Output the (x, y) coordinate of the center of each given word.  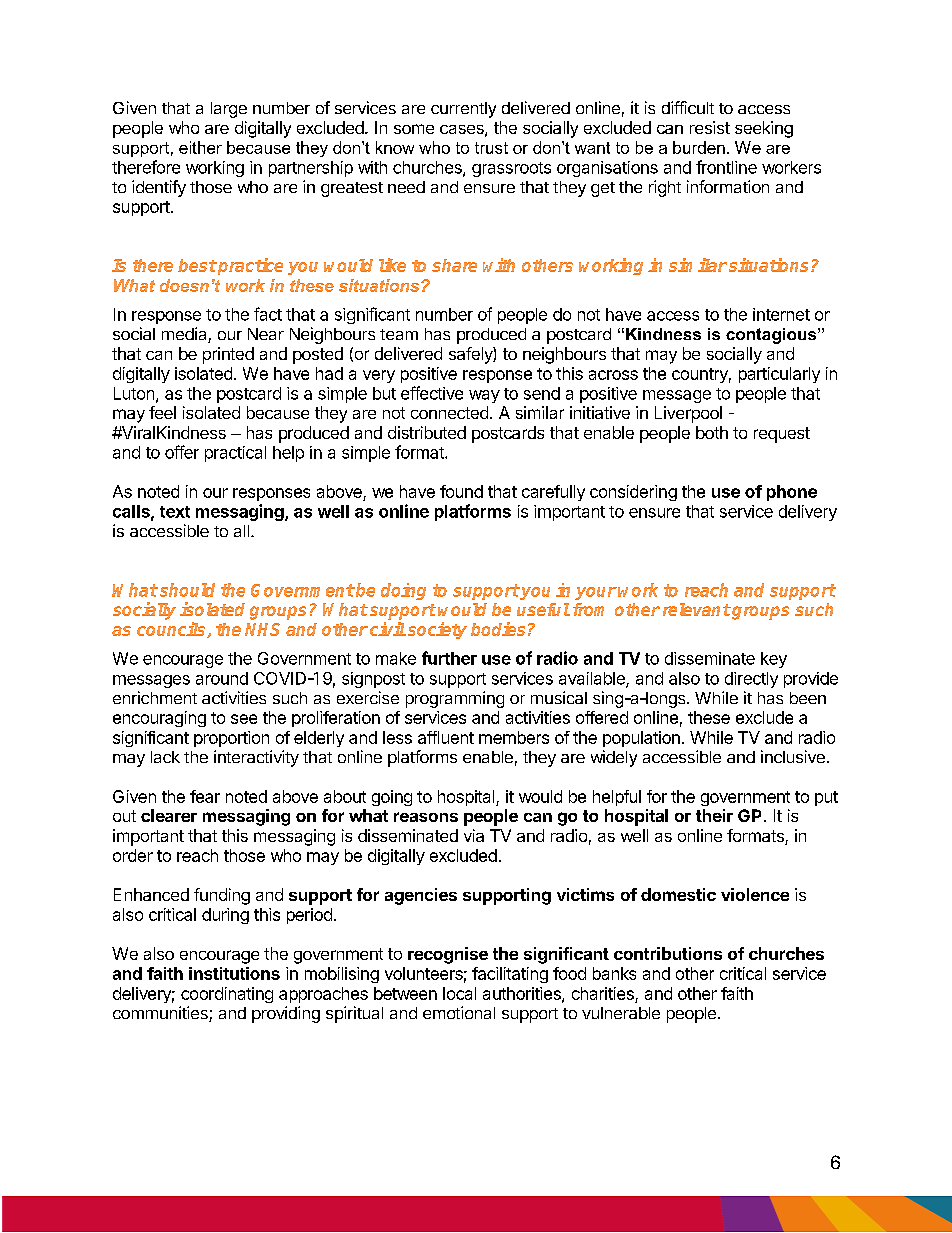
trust (491, 148)
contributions (668, 953)
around (222, 678)
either (200, 147)
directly (751, 680)
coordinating (227, 995)
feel (162, 412)
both (712, 432)
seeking (764, 129)
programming (455, 699)
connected (449, 412)
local (459, 993)
